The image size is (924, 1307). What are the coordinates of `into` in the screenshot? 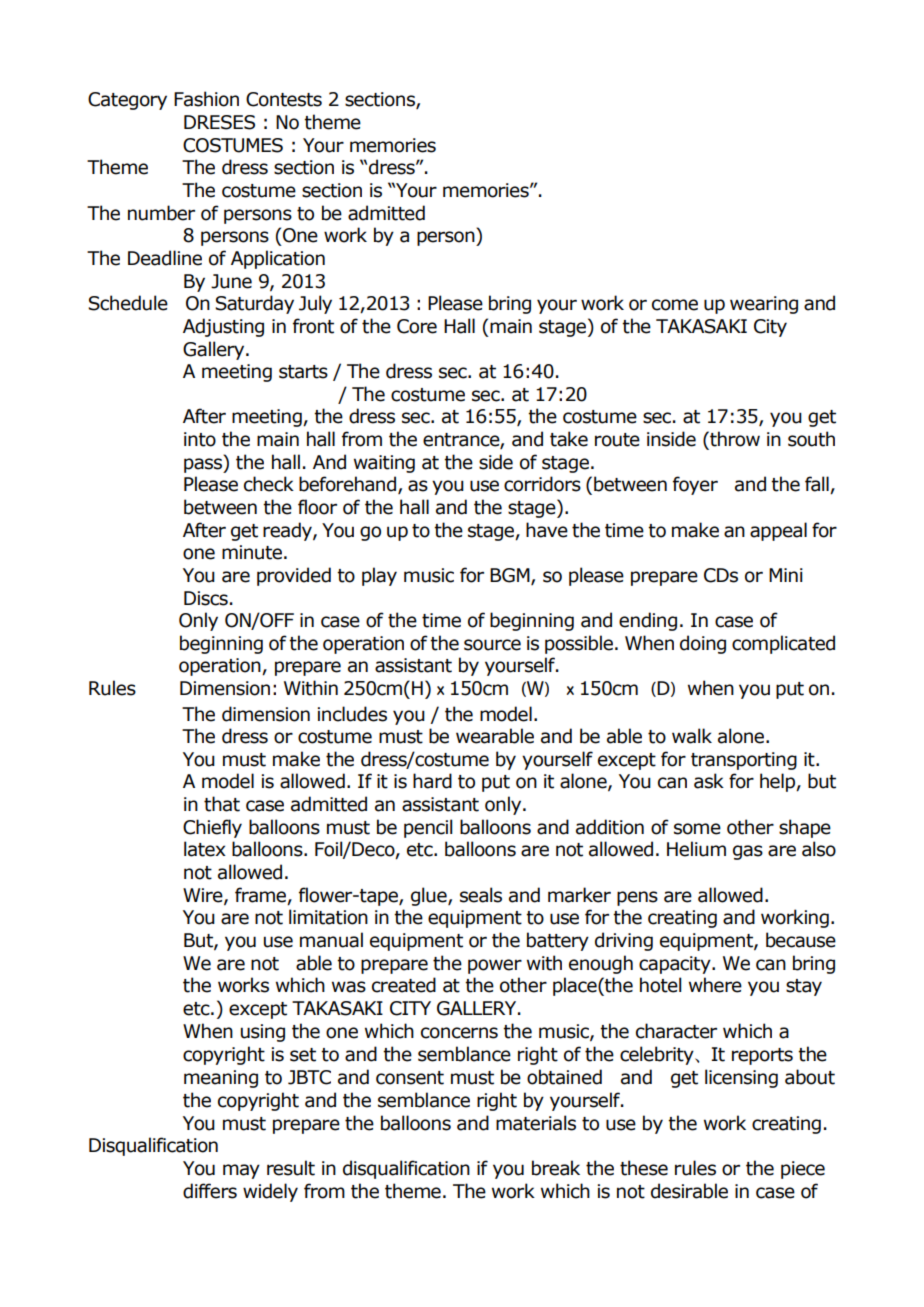 It's located at (200, 439).
